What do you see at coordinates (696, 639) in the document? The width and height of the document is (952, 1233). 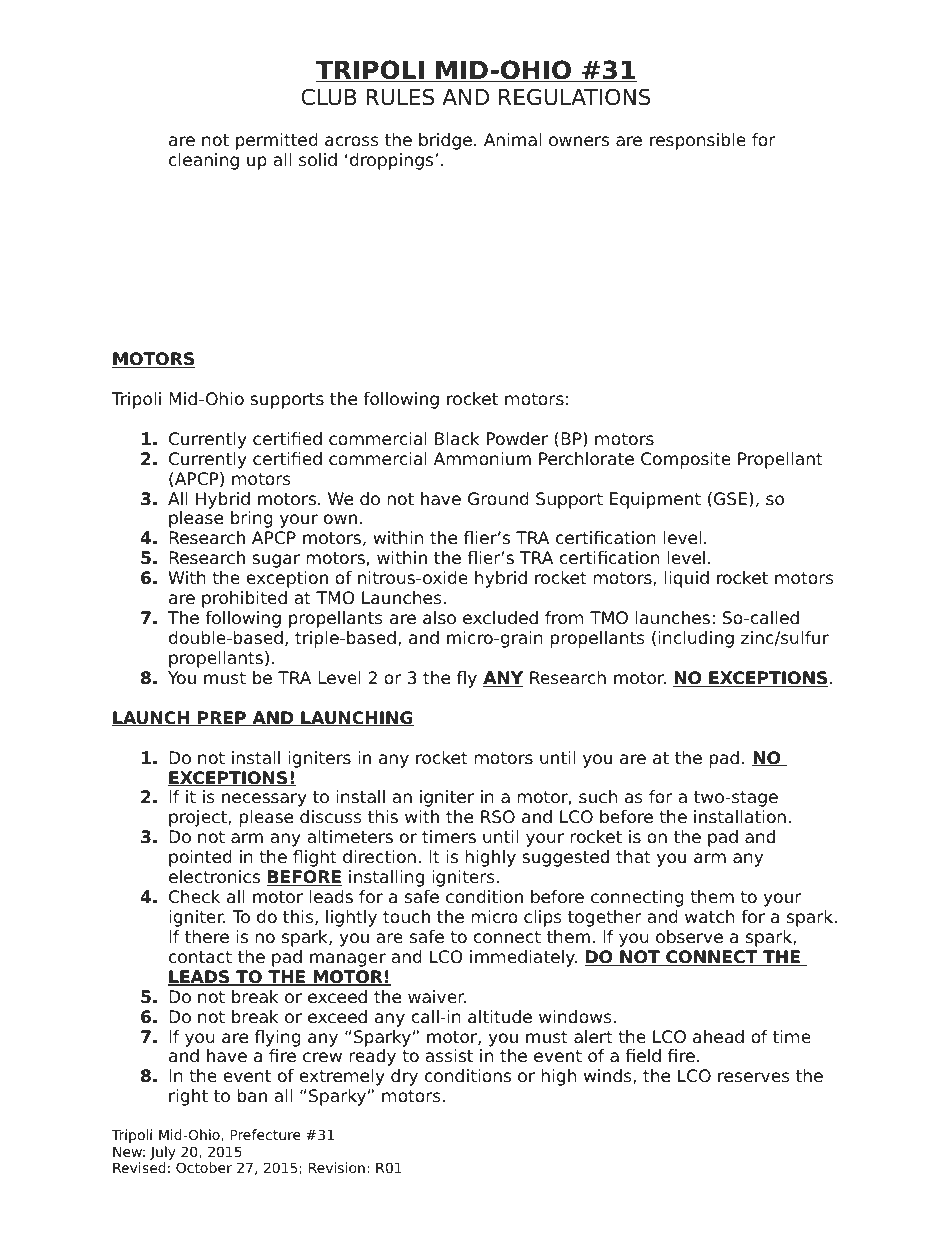 I see `including` at bounding box center [696, 639].
